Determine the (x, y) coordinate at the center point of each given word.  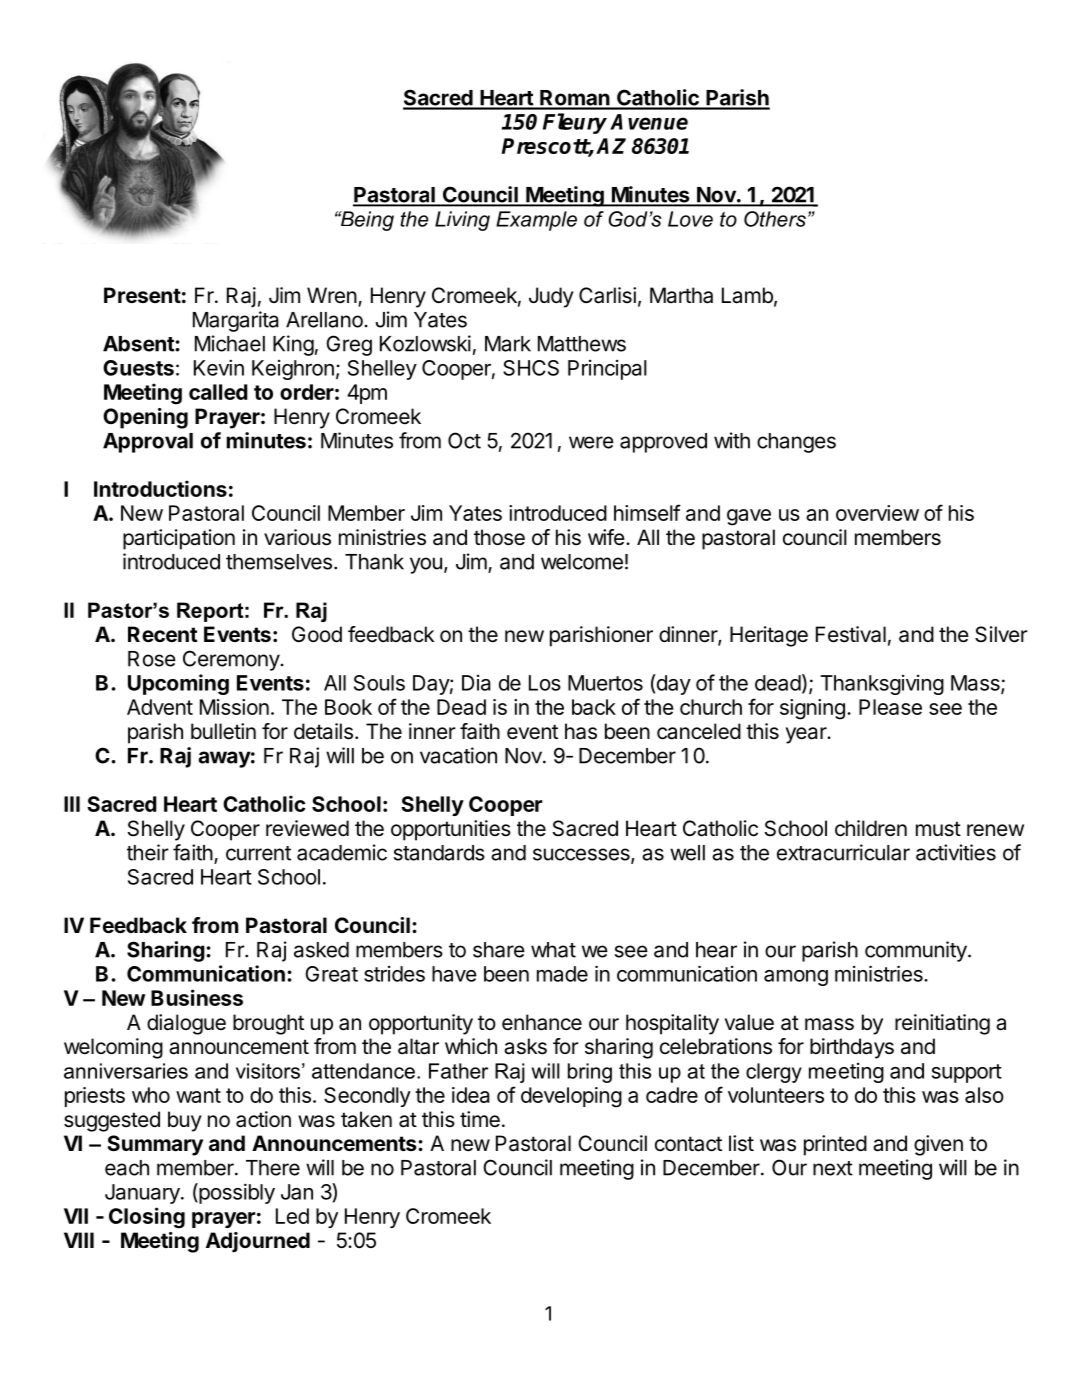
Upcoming (178, 684)
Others (775, 219)
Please (890, 707)
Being (366, 221)
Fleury (575, 123)
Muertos (605, 683)
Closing (147, 1218)
